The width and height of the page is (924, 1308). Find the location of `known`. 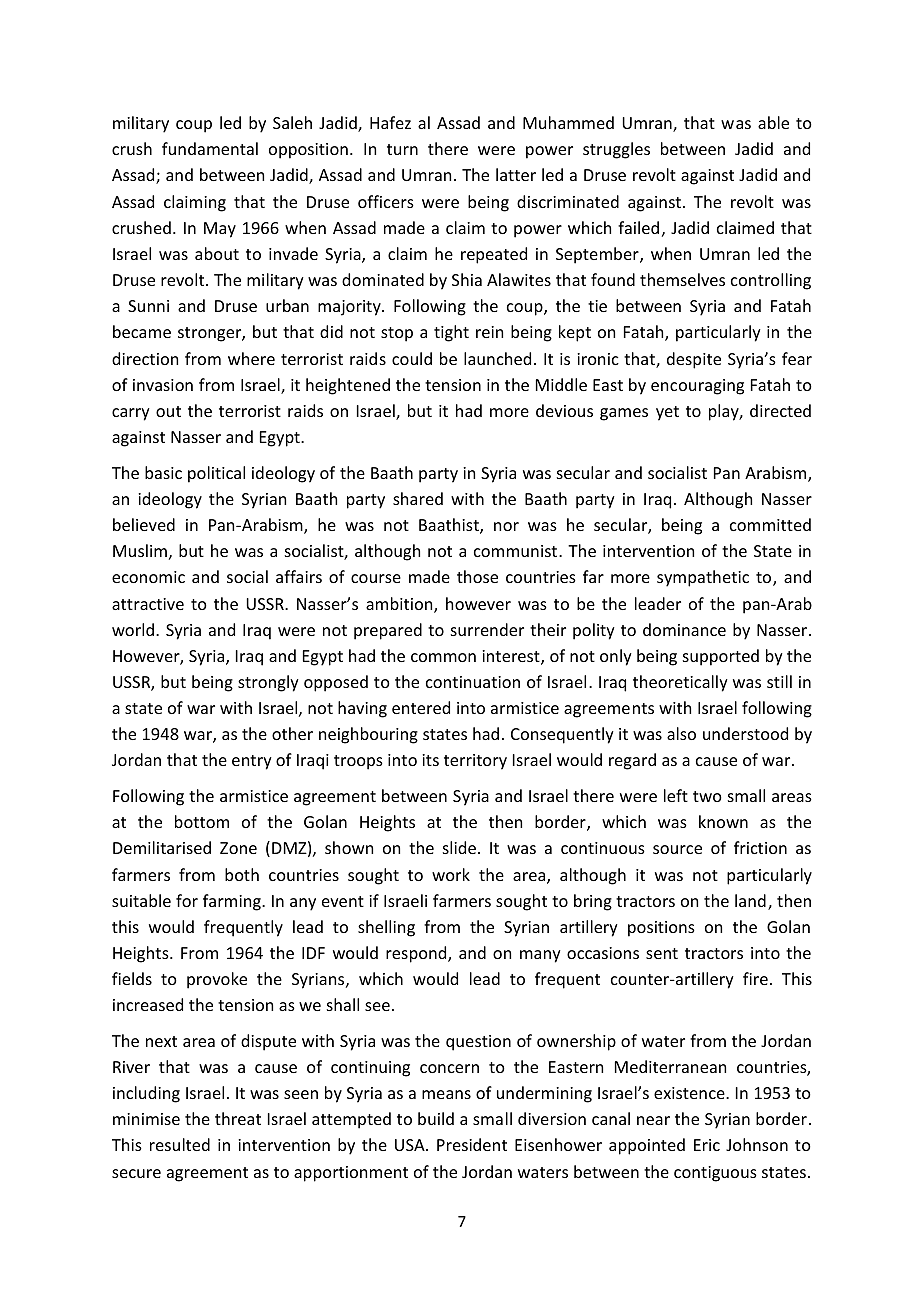

known is located at coordinates (723, 821).
